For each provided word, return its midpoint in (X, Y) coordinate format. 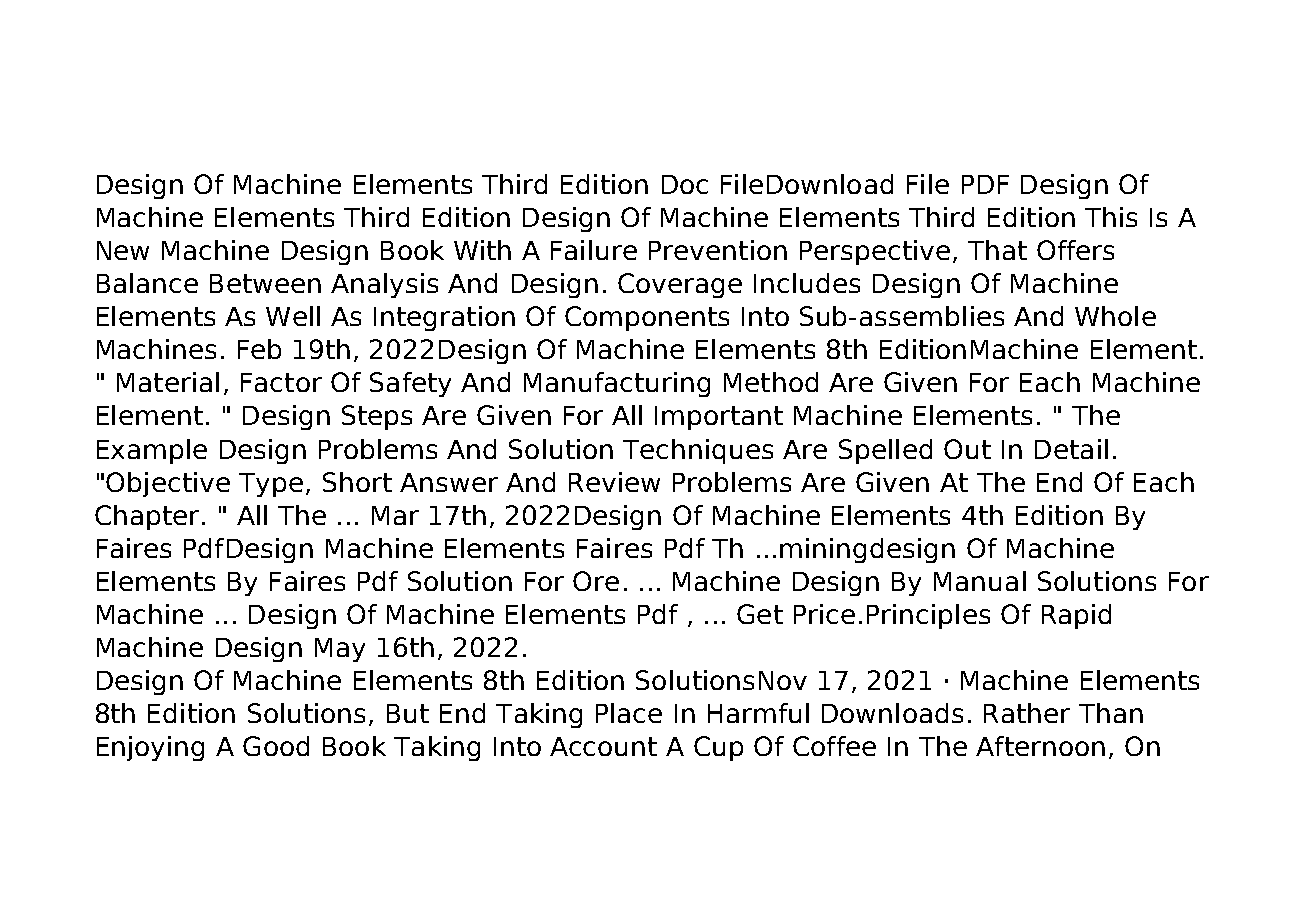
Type (271, 485)
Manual (980, 581)
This (1111, 217)
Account (603, 746)
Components (647, 318)
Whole (1115, 316)
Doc (685, 184)
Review (614, 482)
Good (276, 746)
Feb (259, 349)
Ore (596, 581)
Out (967, 449)
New (123, 250)
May (340, 650)
